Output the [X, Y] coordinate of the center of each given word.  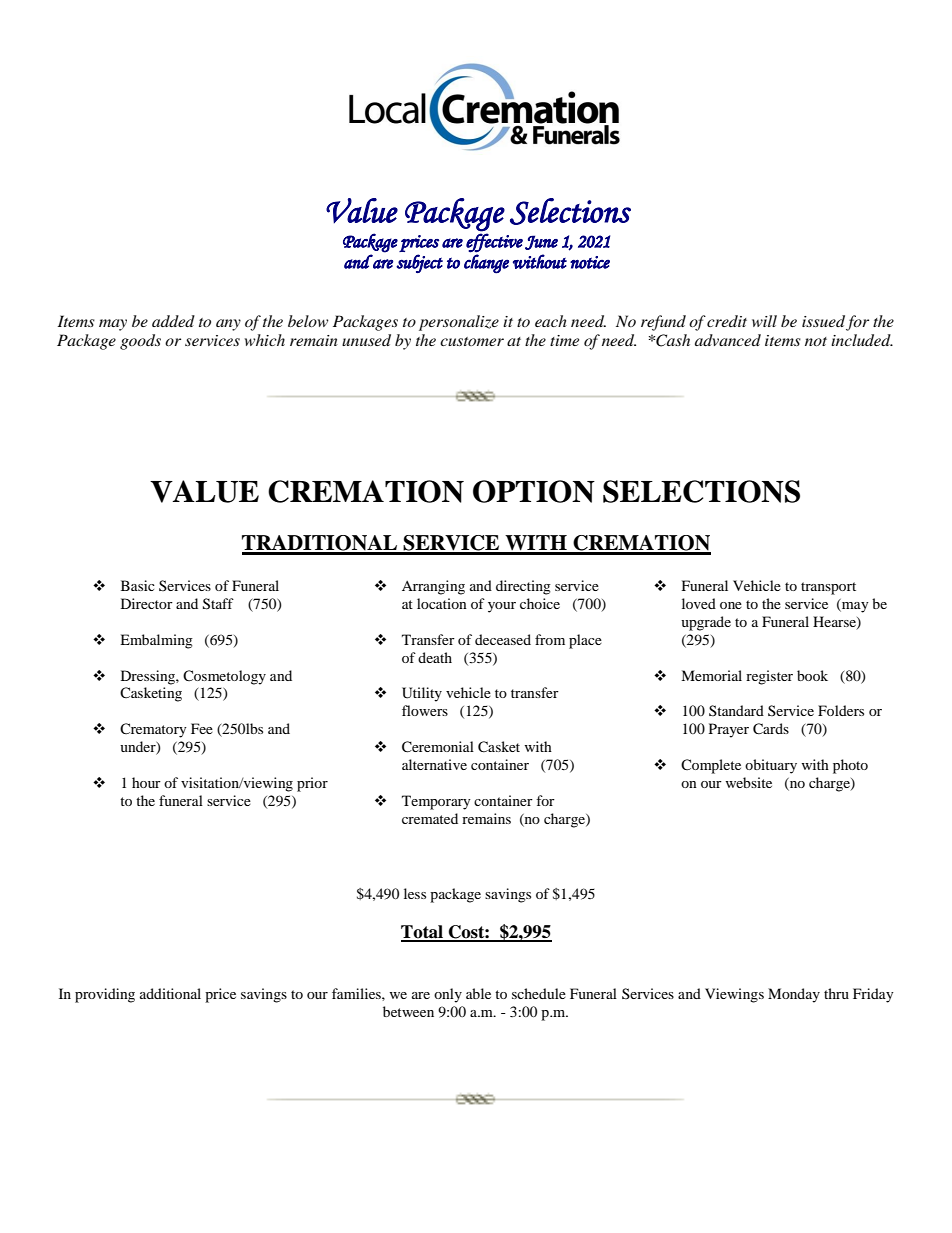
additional [170, 993]
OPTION [534, 491]
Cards [771, 729]
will [764, 321]
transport [828, 588]
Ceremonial [438, 747]
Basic [138, 585]
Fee [202, 728]
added [173, 321]
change [486, 264]
